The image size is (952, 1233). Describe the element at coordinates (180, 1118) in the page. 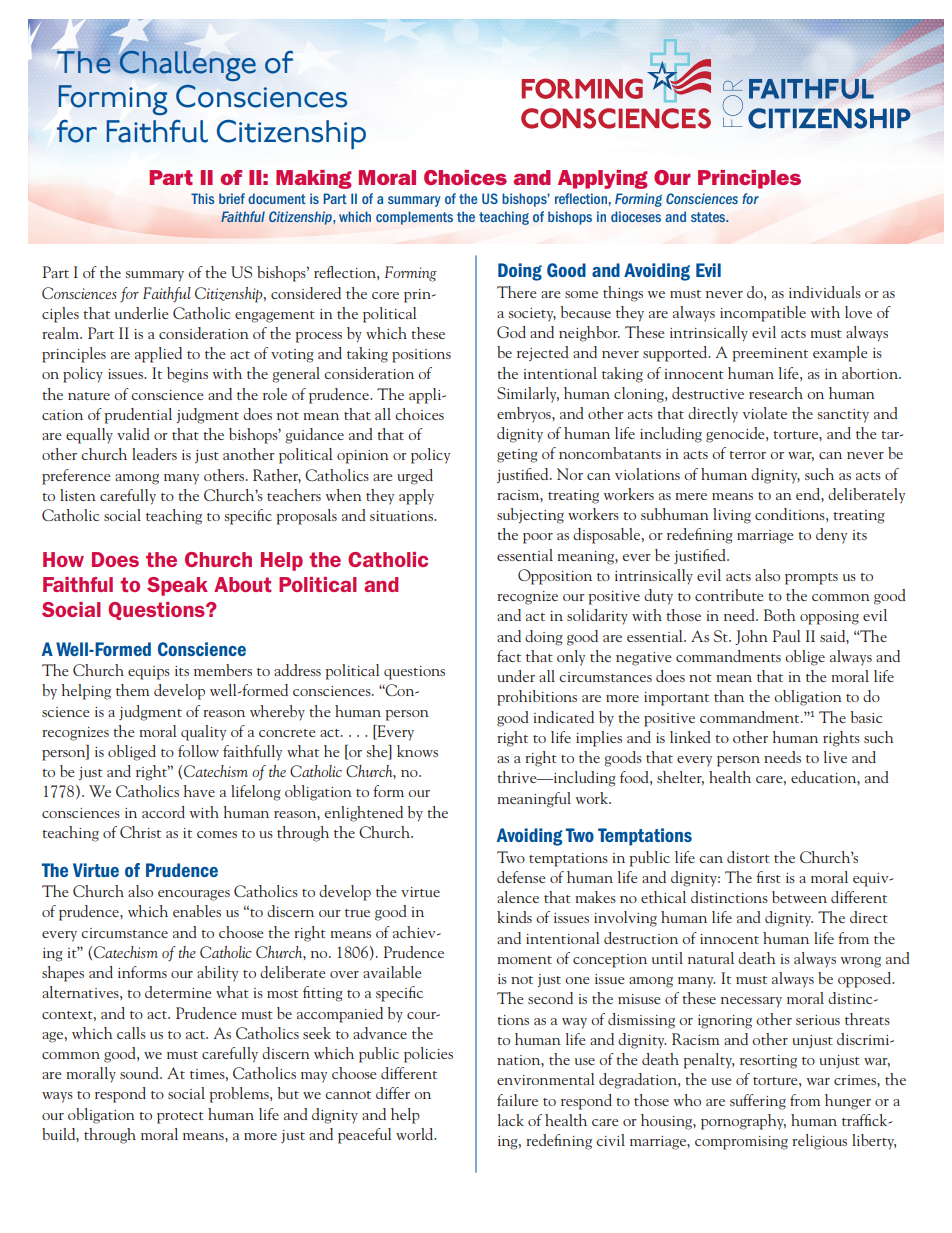

I see `protect` at that location.
